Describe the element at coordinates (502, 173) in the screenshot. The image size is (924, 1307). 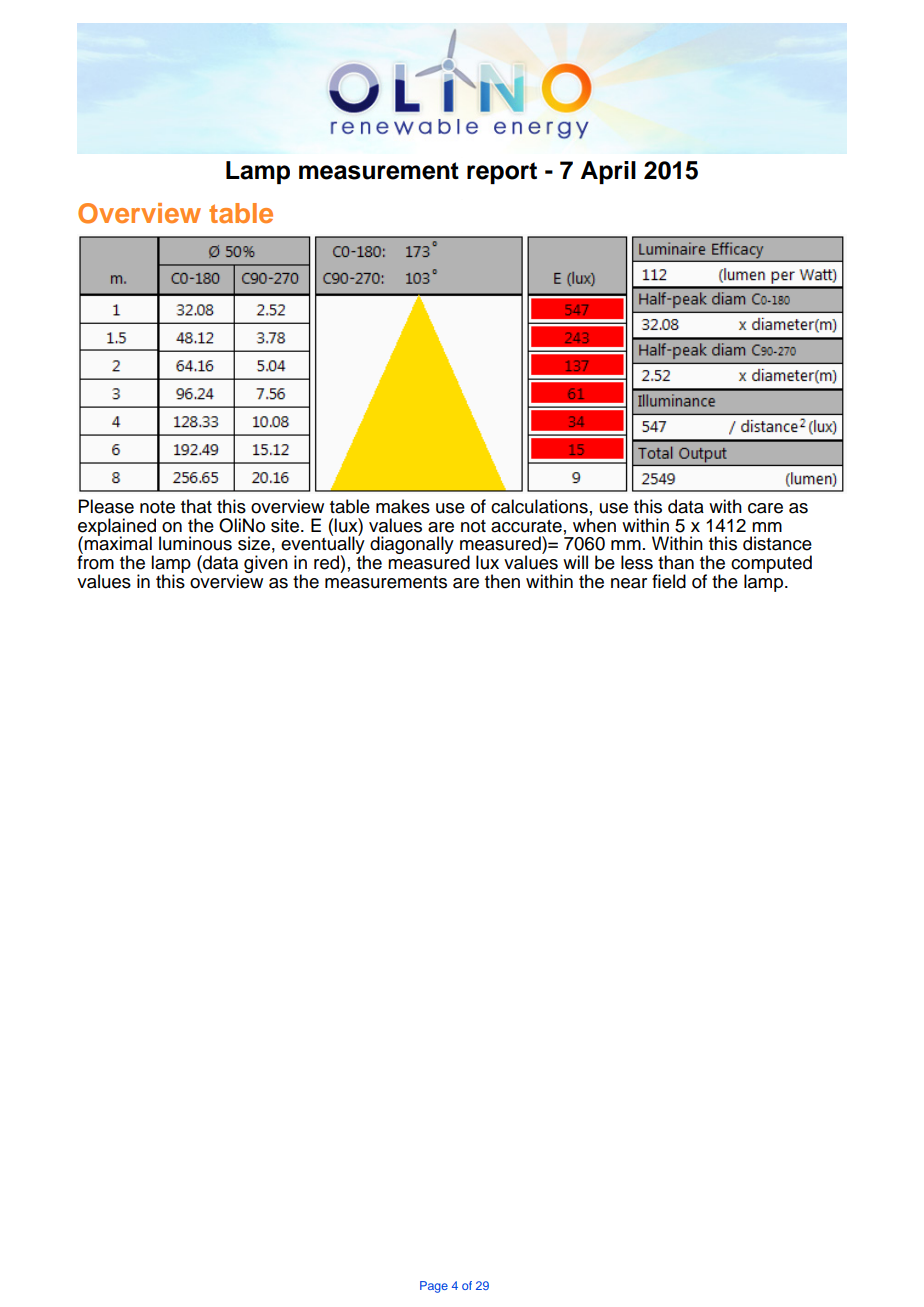
I see `report` at that location.
